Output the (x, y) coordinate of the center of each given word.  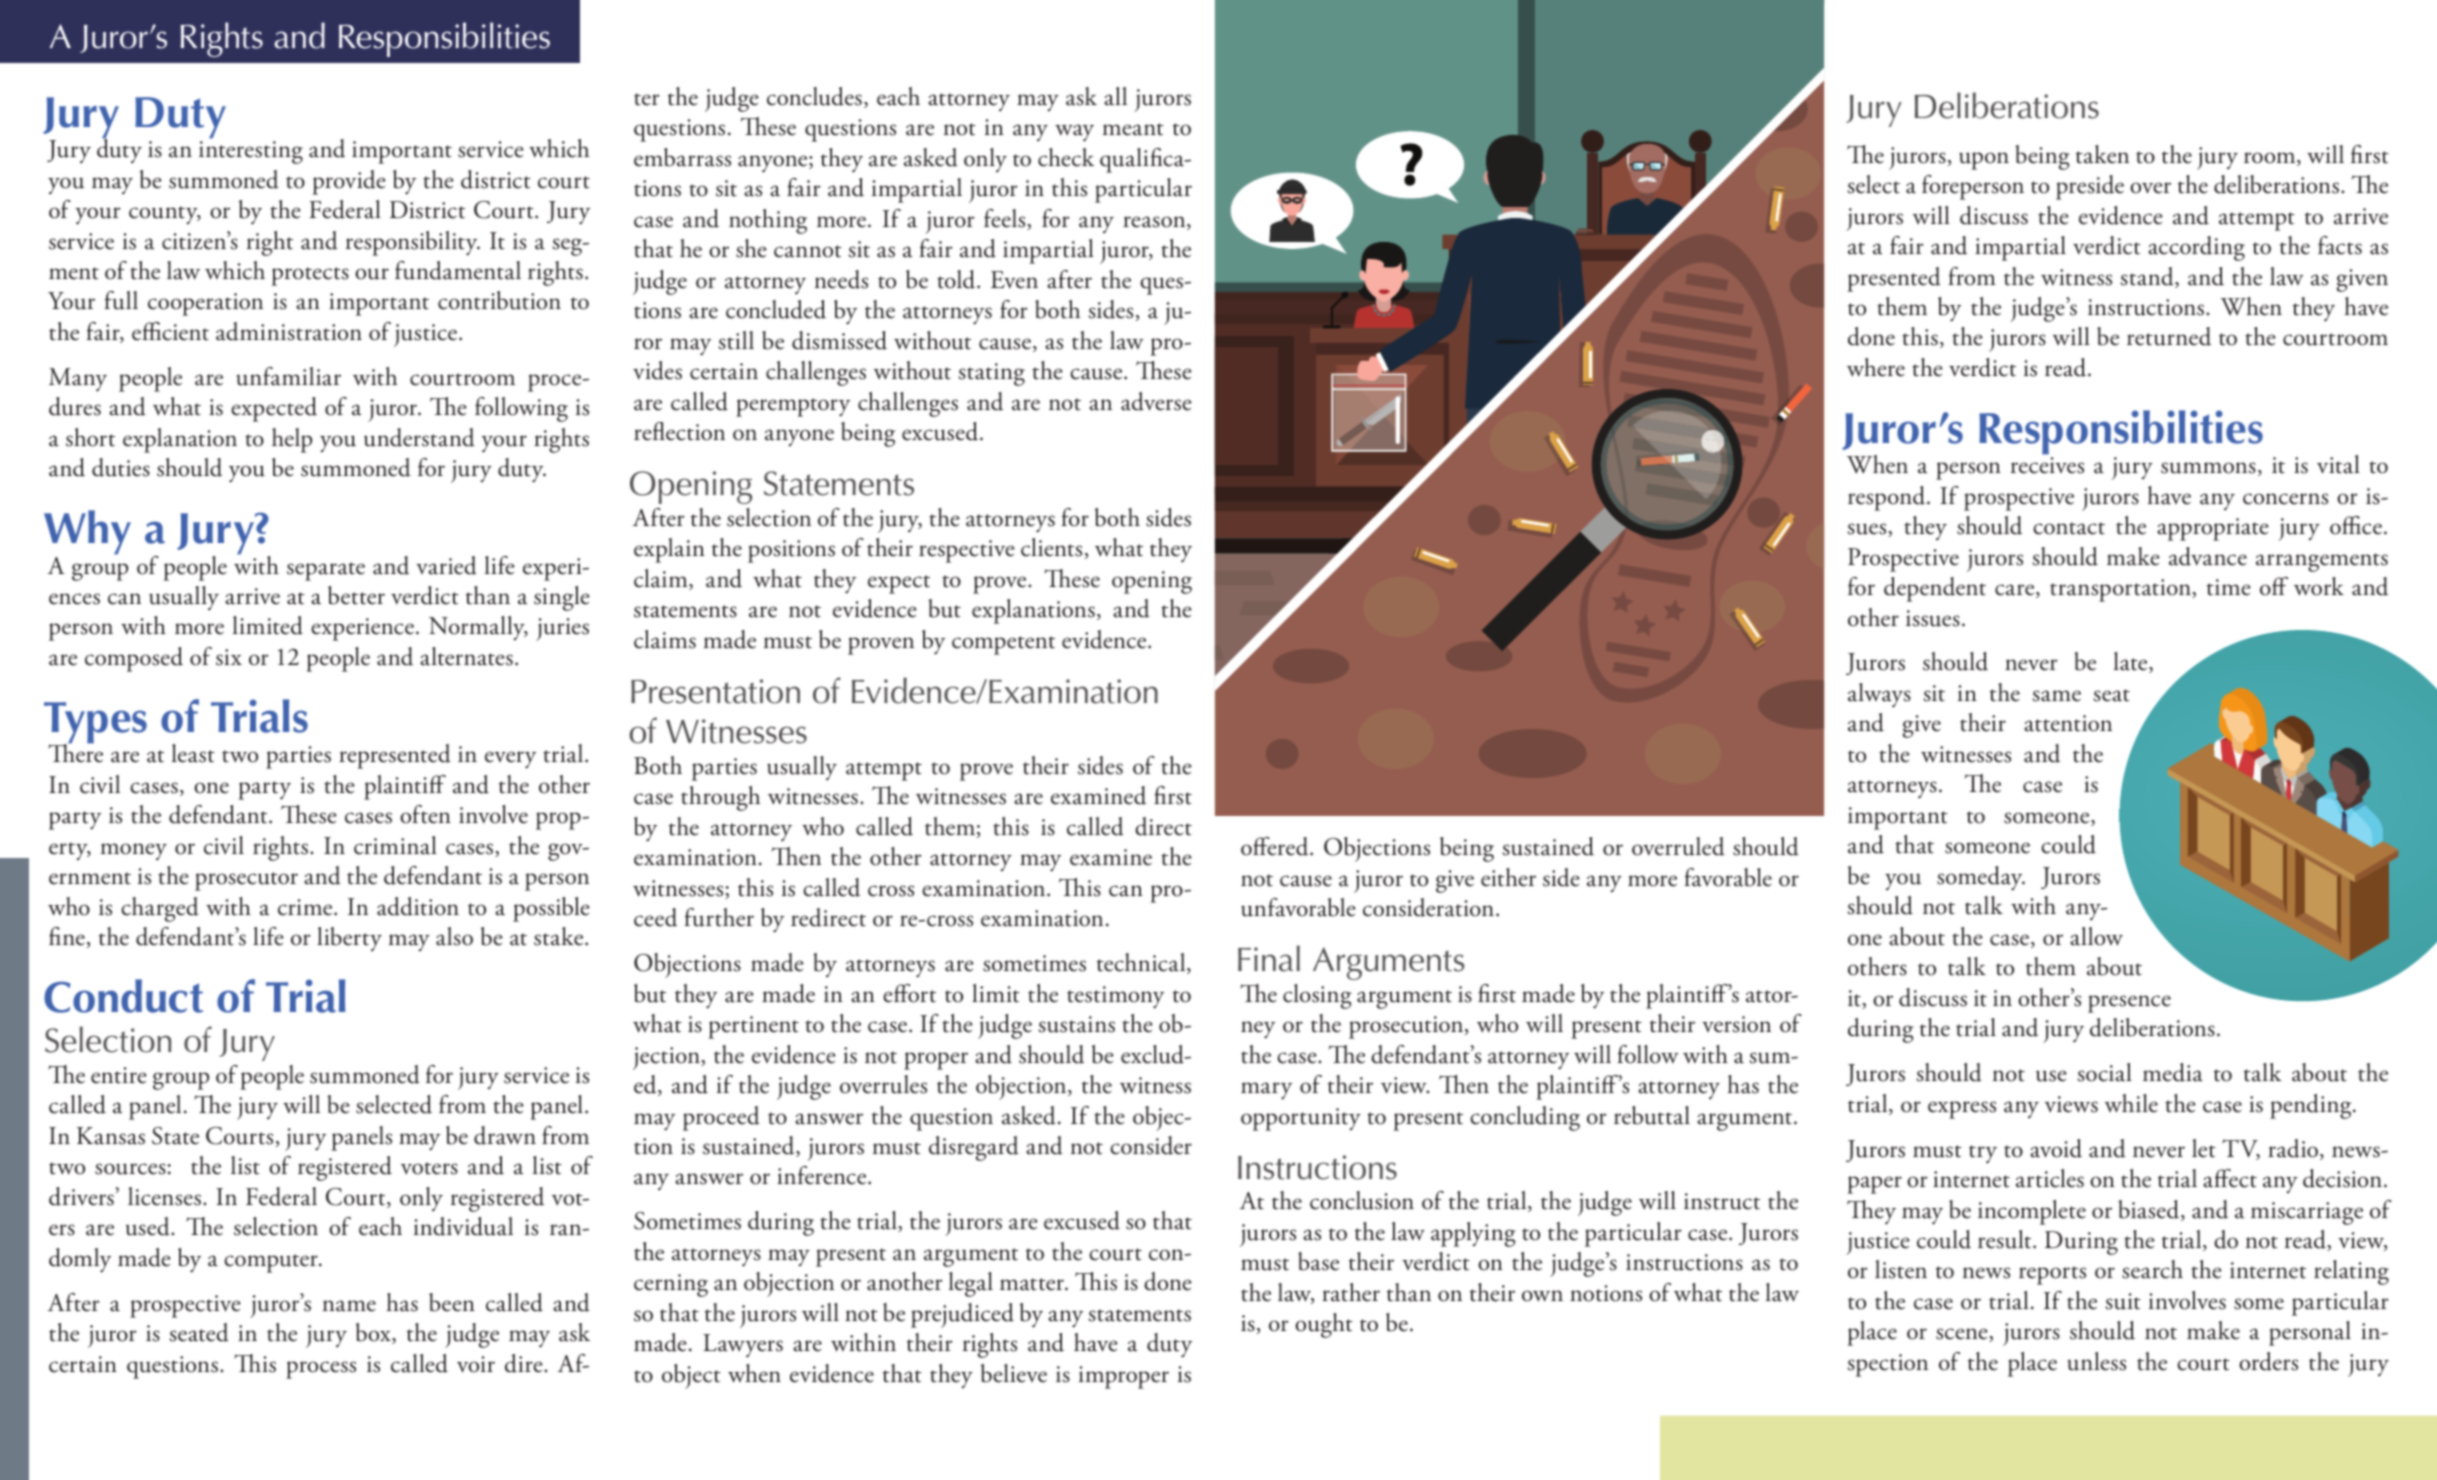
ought (1324, 1325)
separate (326, 571)
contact (2069, 528)
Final (1269, 958)
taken (2102, 154)
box (374, 1333)
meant (1133, 129)
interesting (251, 152)
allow (2096, 936)
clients (1051, 547)
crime (306, 907)
